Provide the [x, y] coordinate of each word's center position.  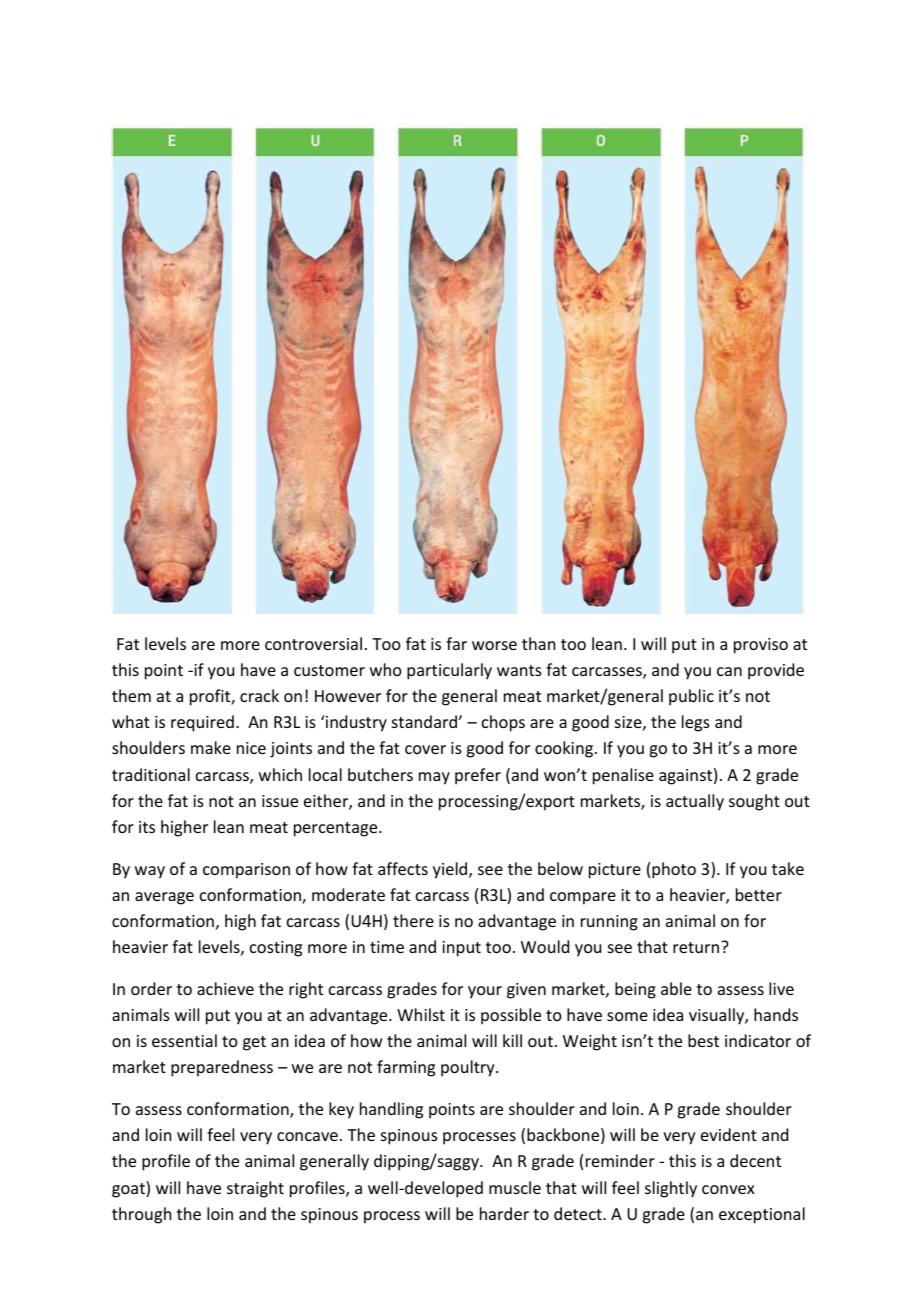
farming [406, 1068]
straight [255, 1189]
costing [276, 949]
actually [695, 802]
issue [280, 801]
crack [259, 695]
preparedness [222, 1068]
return [697, 947]
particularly [449, 671]
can [729, 671]
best [703, 1040]
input [461, 949]
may [434, 778]
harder [504, 1213]
